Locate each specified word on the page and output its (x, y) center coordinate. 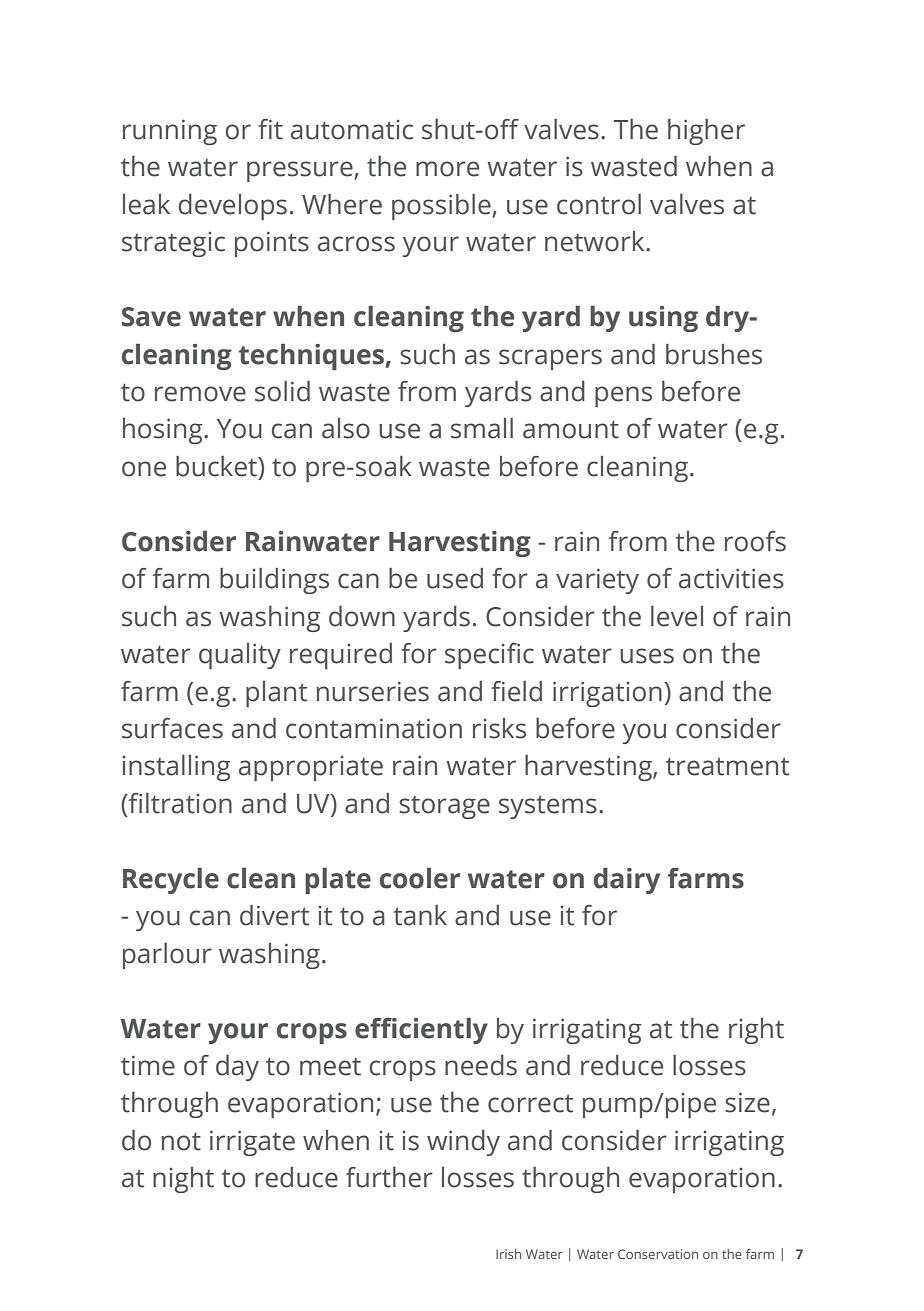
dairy (627, 881)
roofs (755, 541)
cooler (420, 878)
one (144, 469)
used (455, 578)
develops (233, 207)
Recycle (171, 881)
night (183, 1180)
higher (706, 132)
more (447, 169)
